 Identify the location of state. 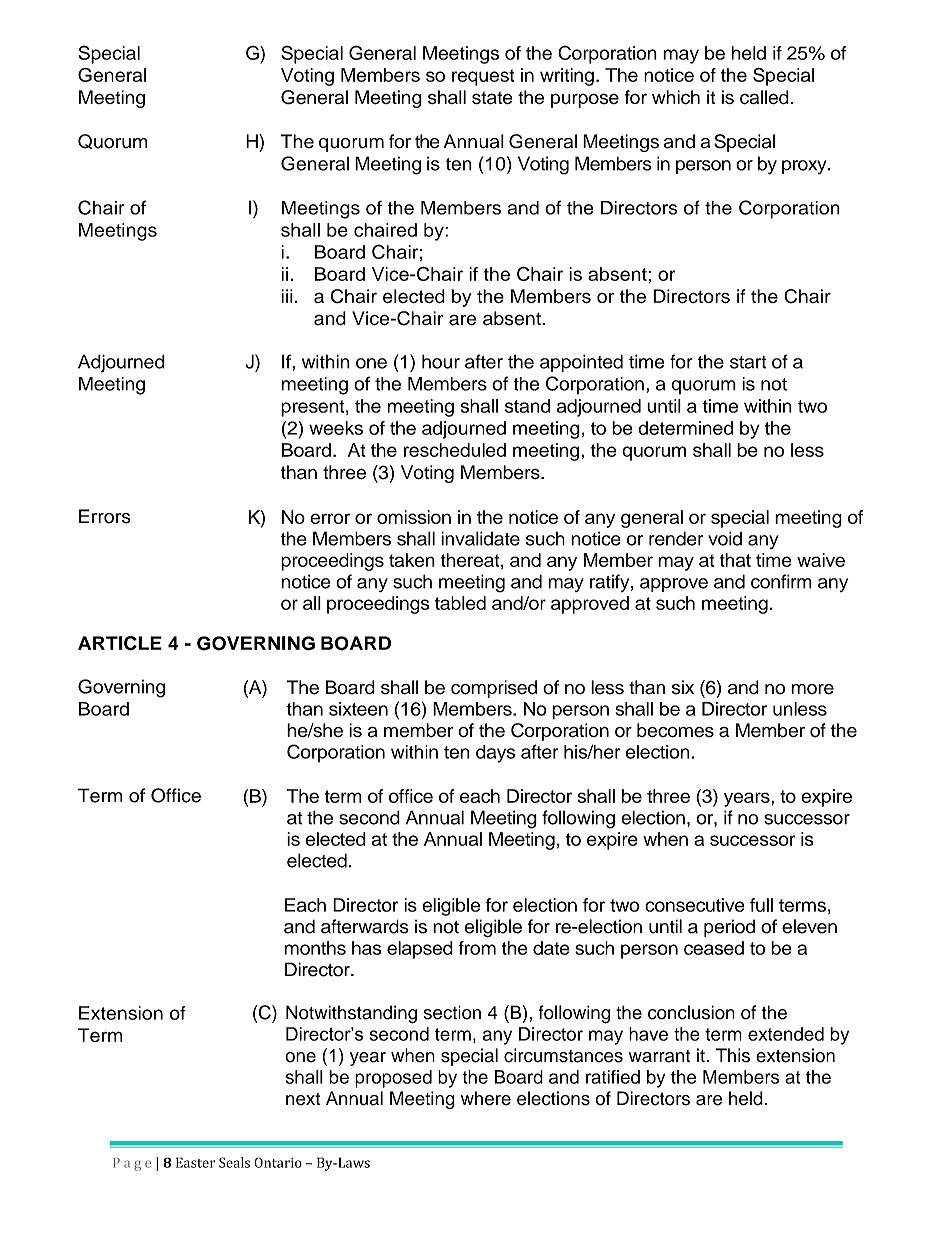
(492, 98).
